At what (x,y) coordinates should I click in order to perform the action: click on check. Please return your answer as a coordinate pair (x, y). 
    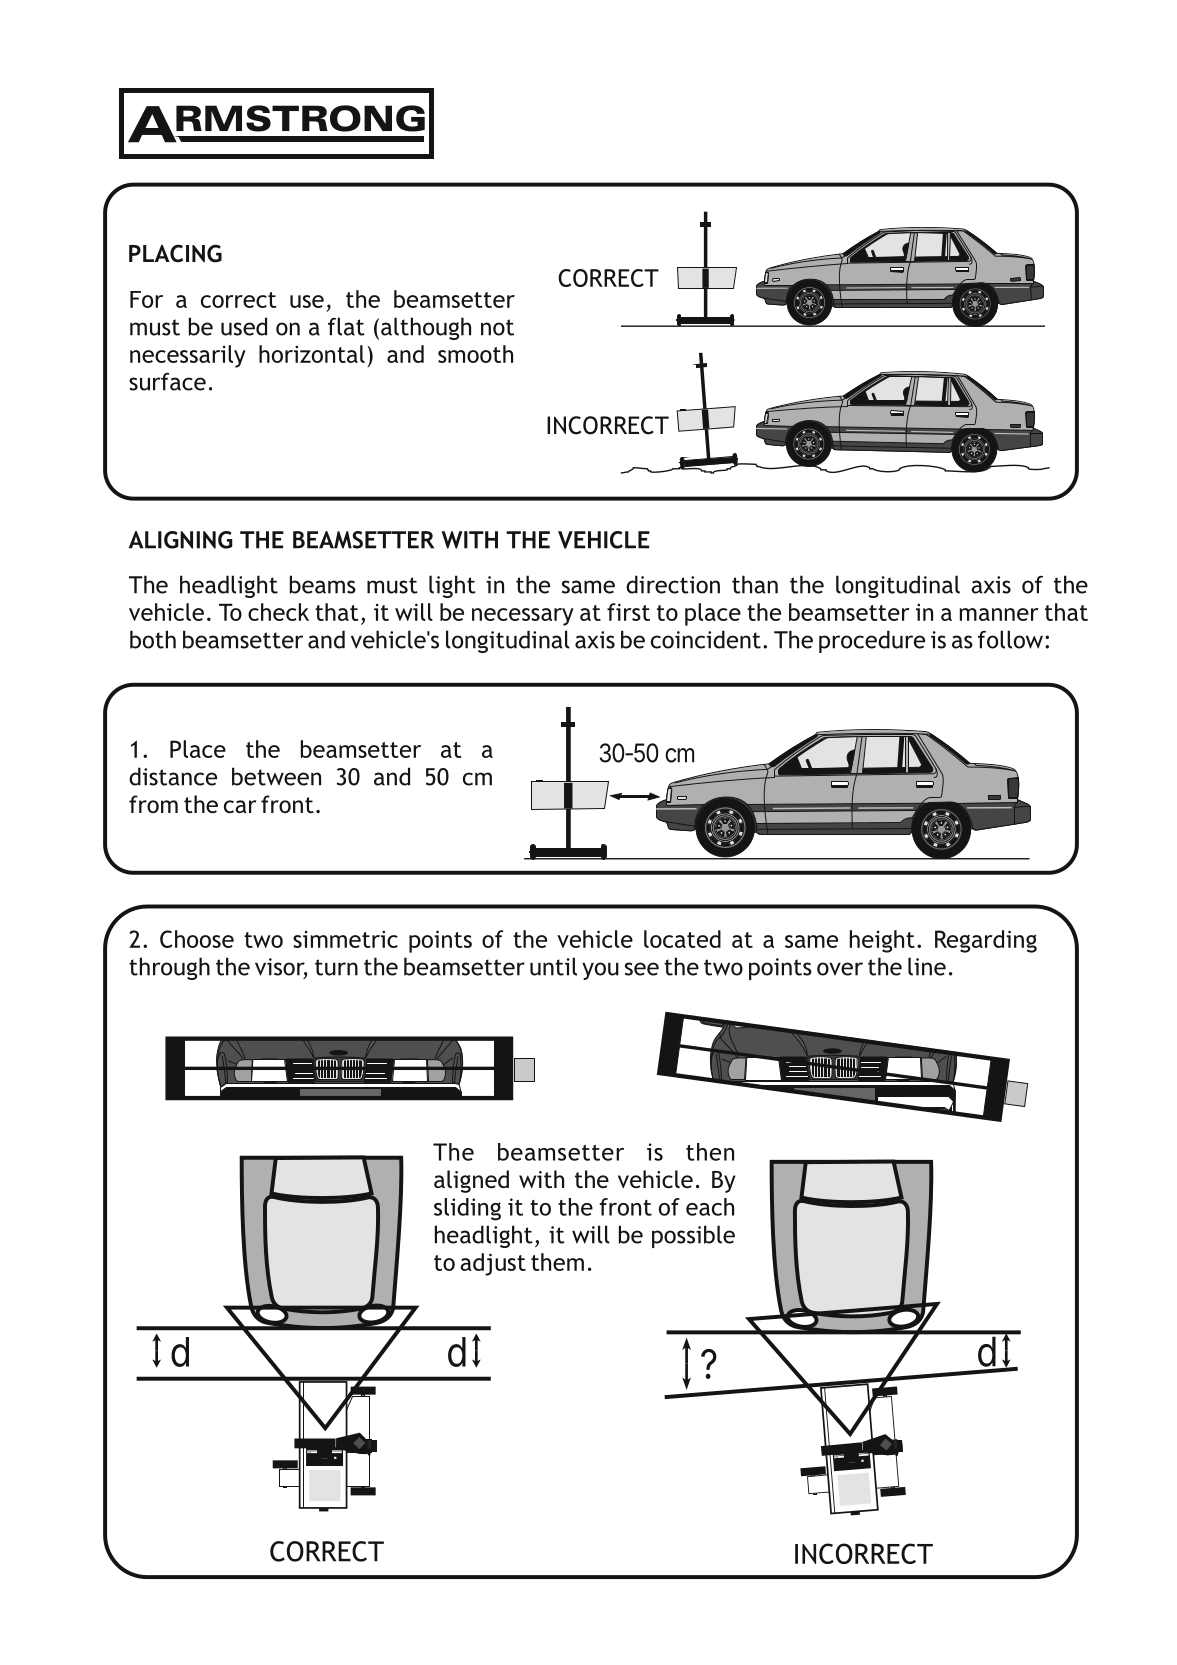
    Looking at the image, I should click on (278, 612).
